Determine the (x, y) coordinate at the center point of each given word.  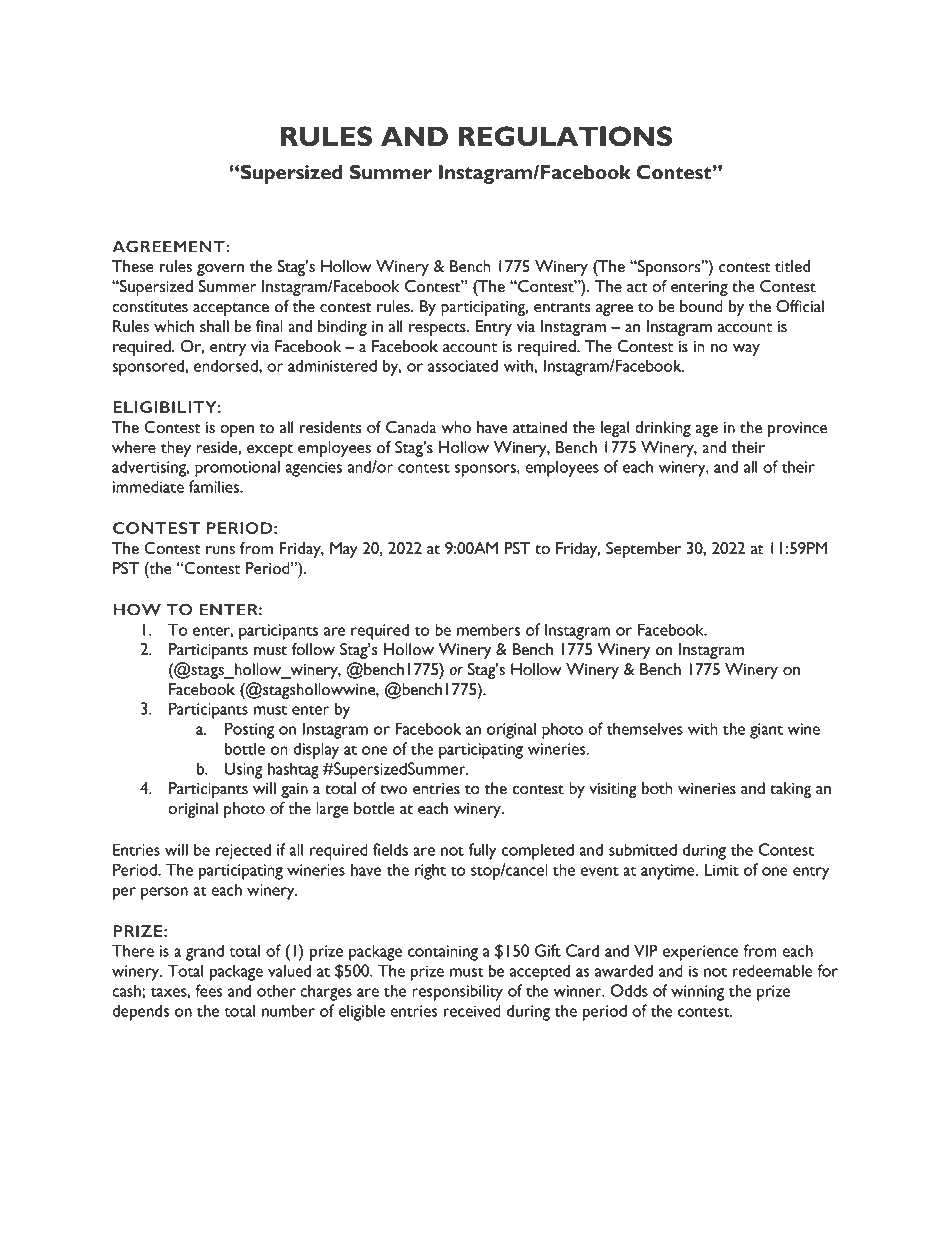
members (488, 629)
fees (209, 990)
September (643, 550)
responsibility (457, 992)
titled (792, 266)
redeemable (772, 970)
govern (220, 270)
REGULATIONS (565, 136)
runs (220, 550)
